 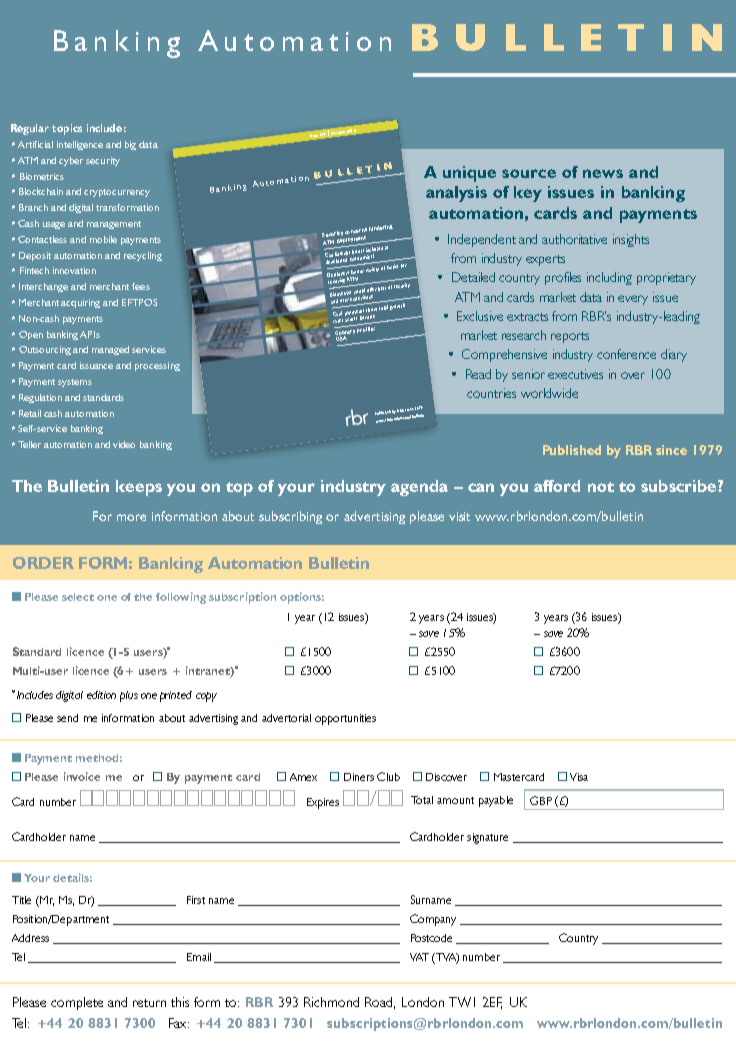 I want to click on reports, so click(x=570, y=337).
